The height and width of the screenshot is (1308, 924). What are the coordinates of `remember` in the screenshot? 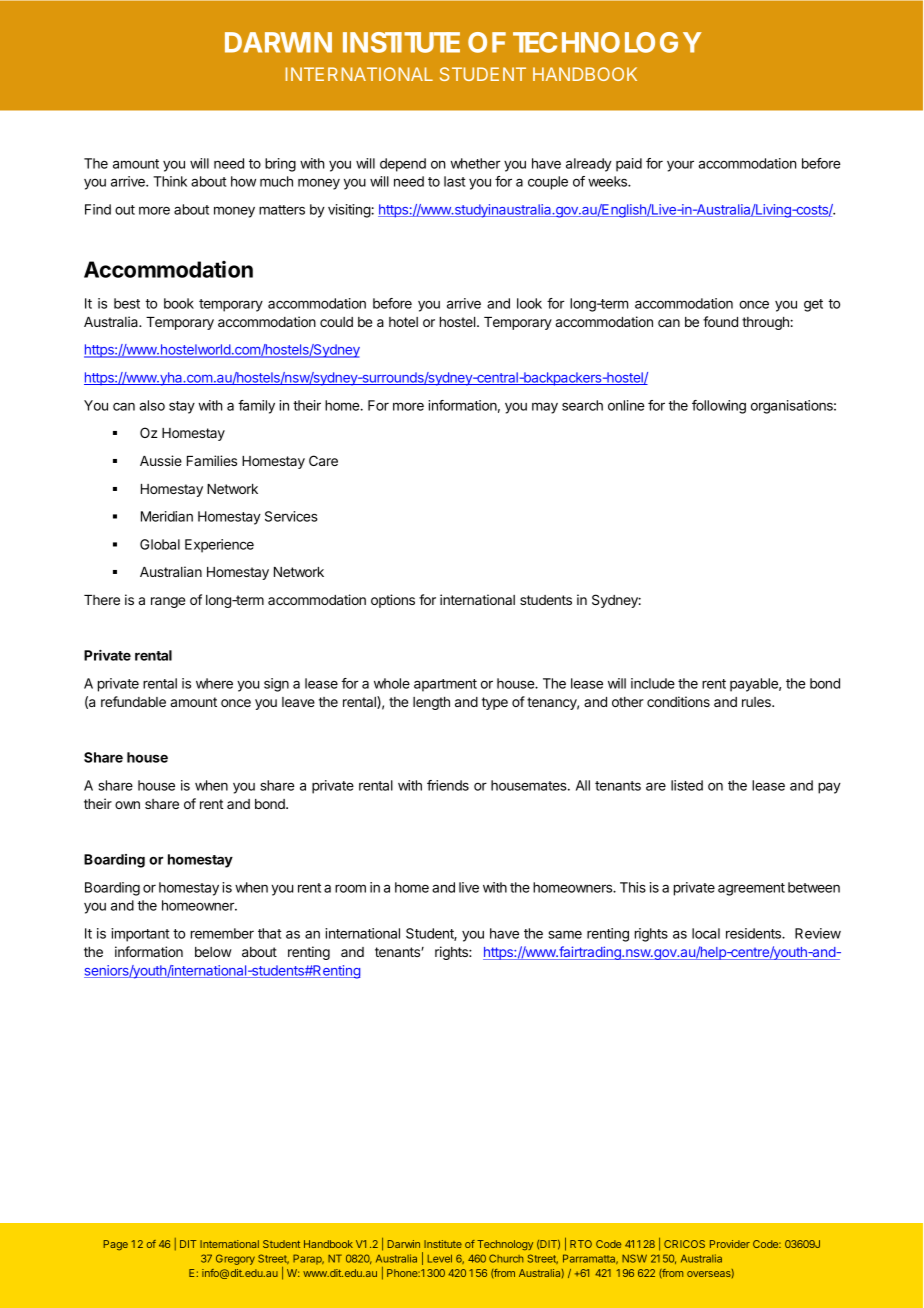 It's located at (222, 933).
